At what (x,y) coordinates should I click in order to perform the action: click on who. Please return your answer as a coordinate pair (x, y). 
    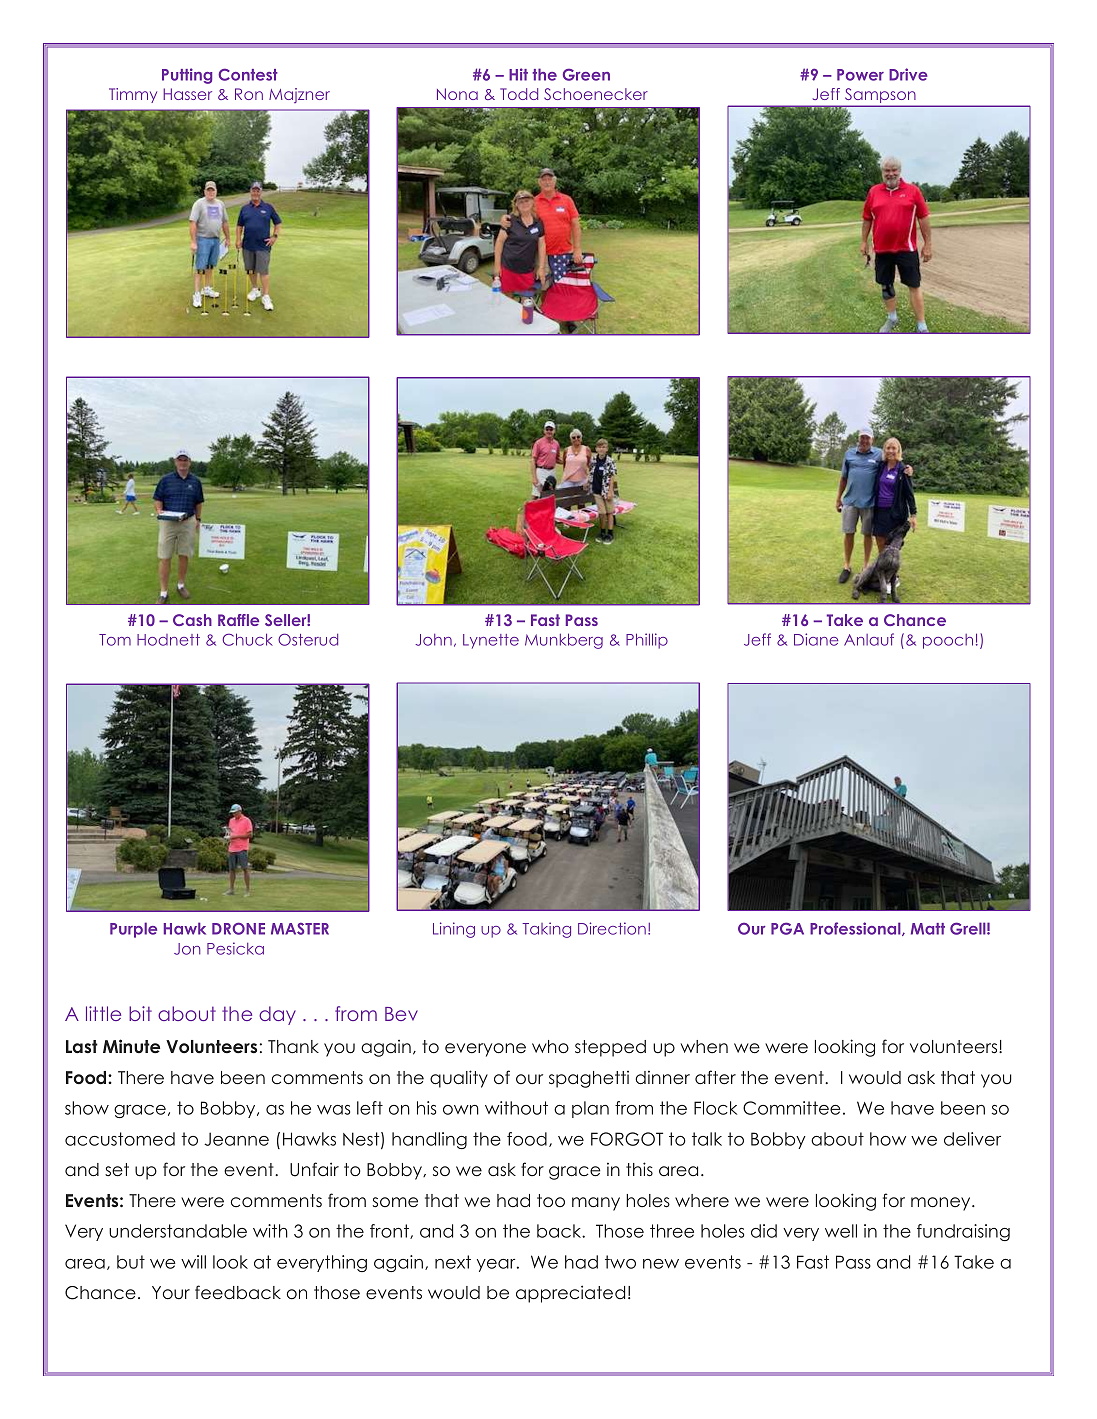
    Looking at the image, I should click on (550, 1047).
